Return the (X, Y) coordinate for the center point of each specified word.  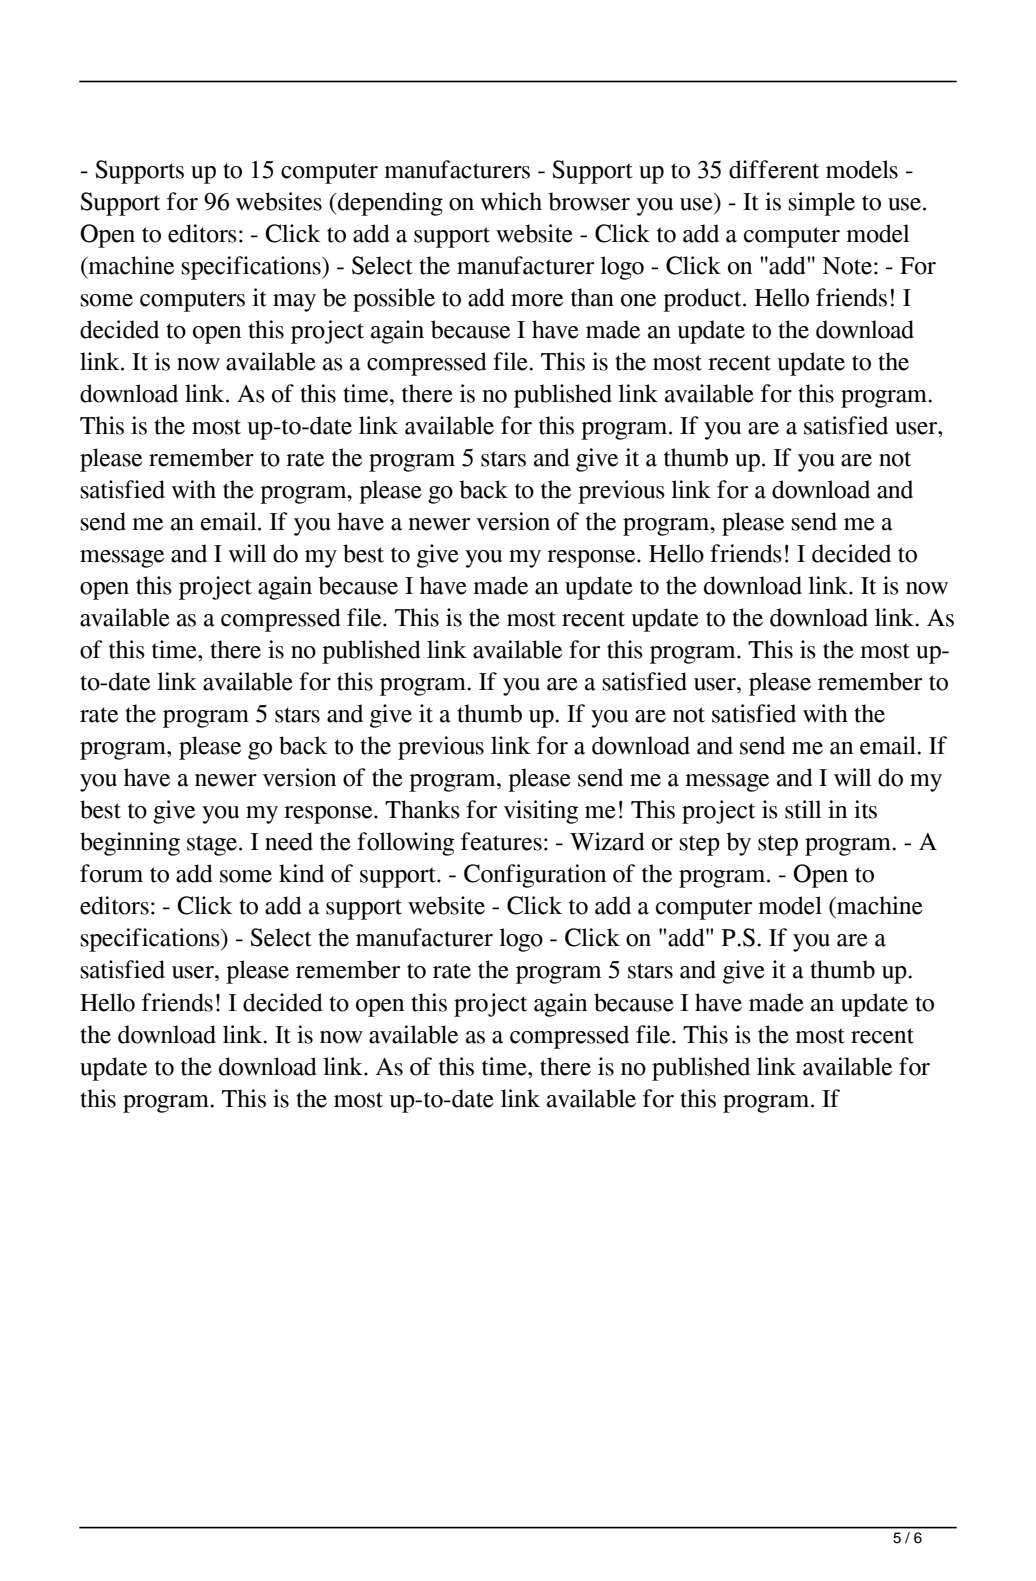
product (703, 300)
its (865, 809)
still (803, 809)
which (511, 201)
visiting (541, 812)
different (774, 169)
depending (390, 204)
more (537, 300)
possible (394, 300)
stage (213, 845)
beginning (130, 844)
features (501, 841)
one (638, 300)
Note (847, 266)
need (289, 841)
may (294, 303)
